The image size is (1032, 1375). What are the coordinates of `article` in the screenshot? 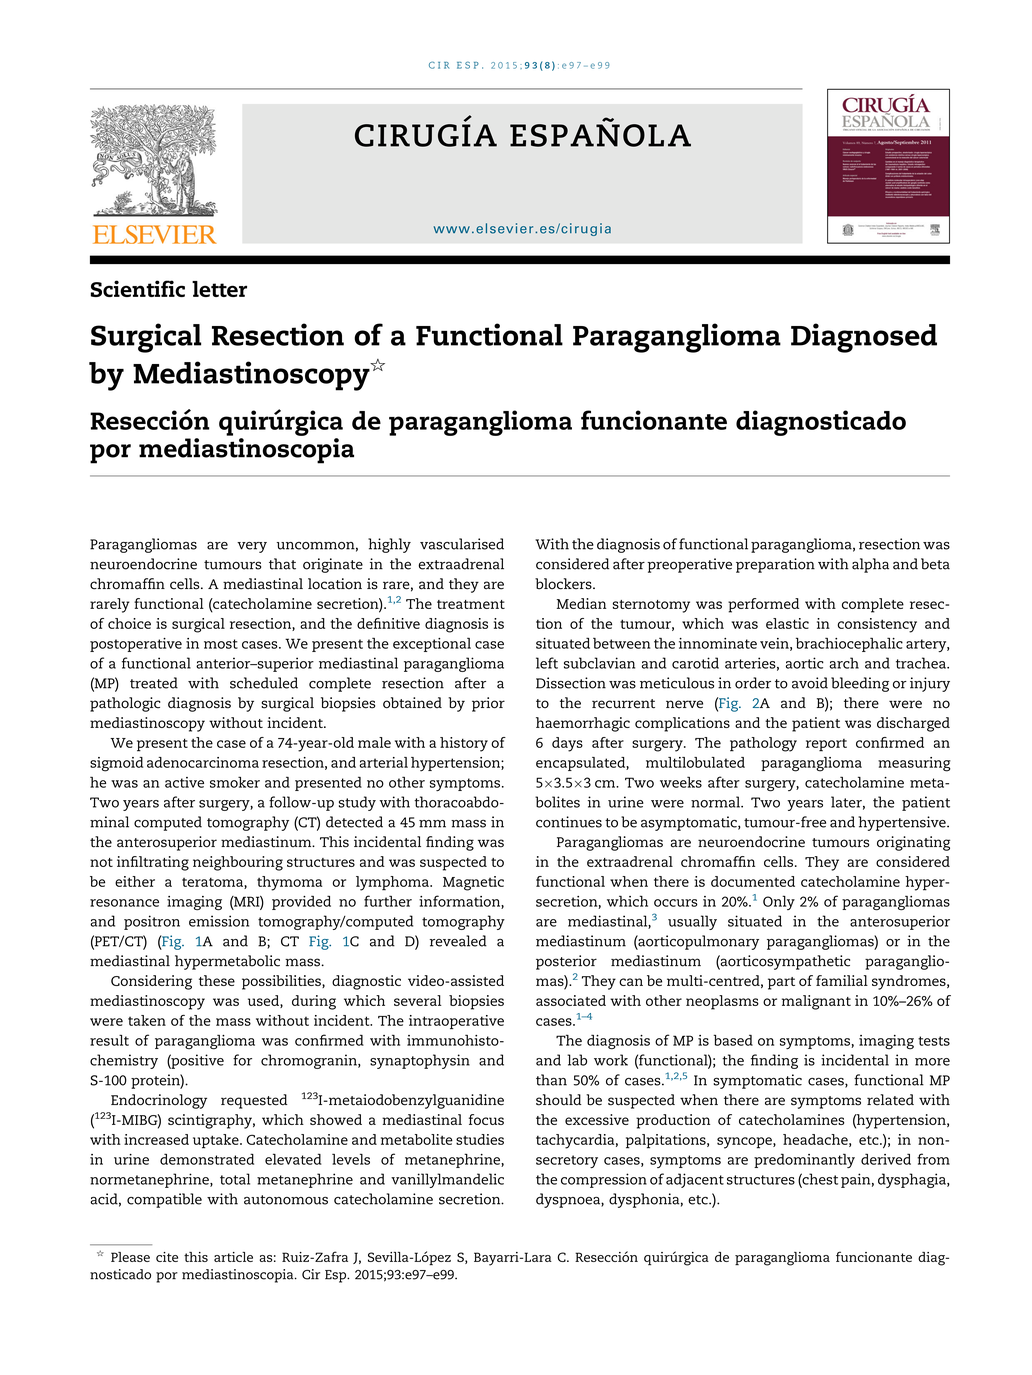 It's located at (233, 1257).
